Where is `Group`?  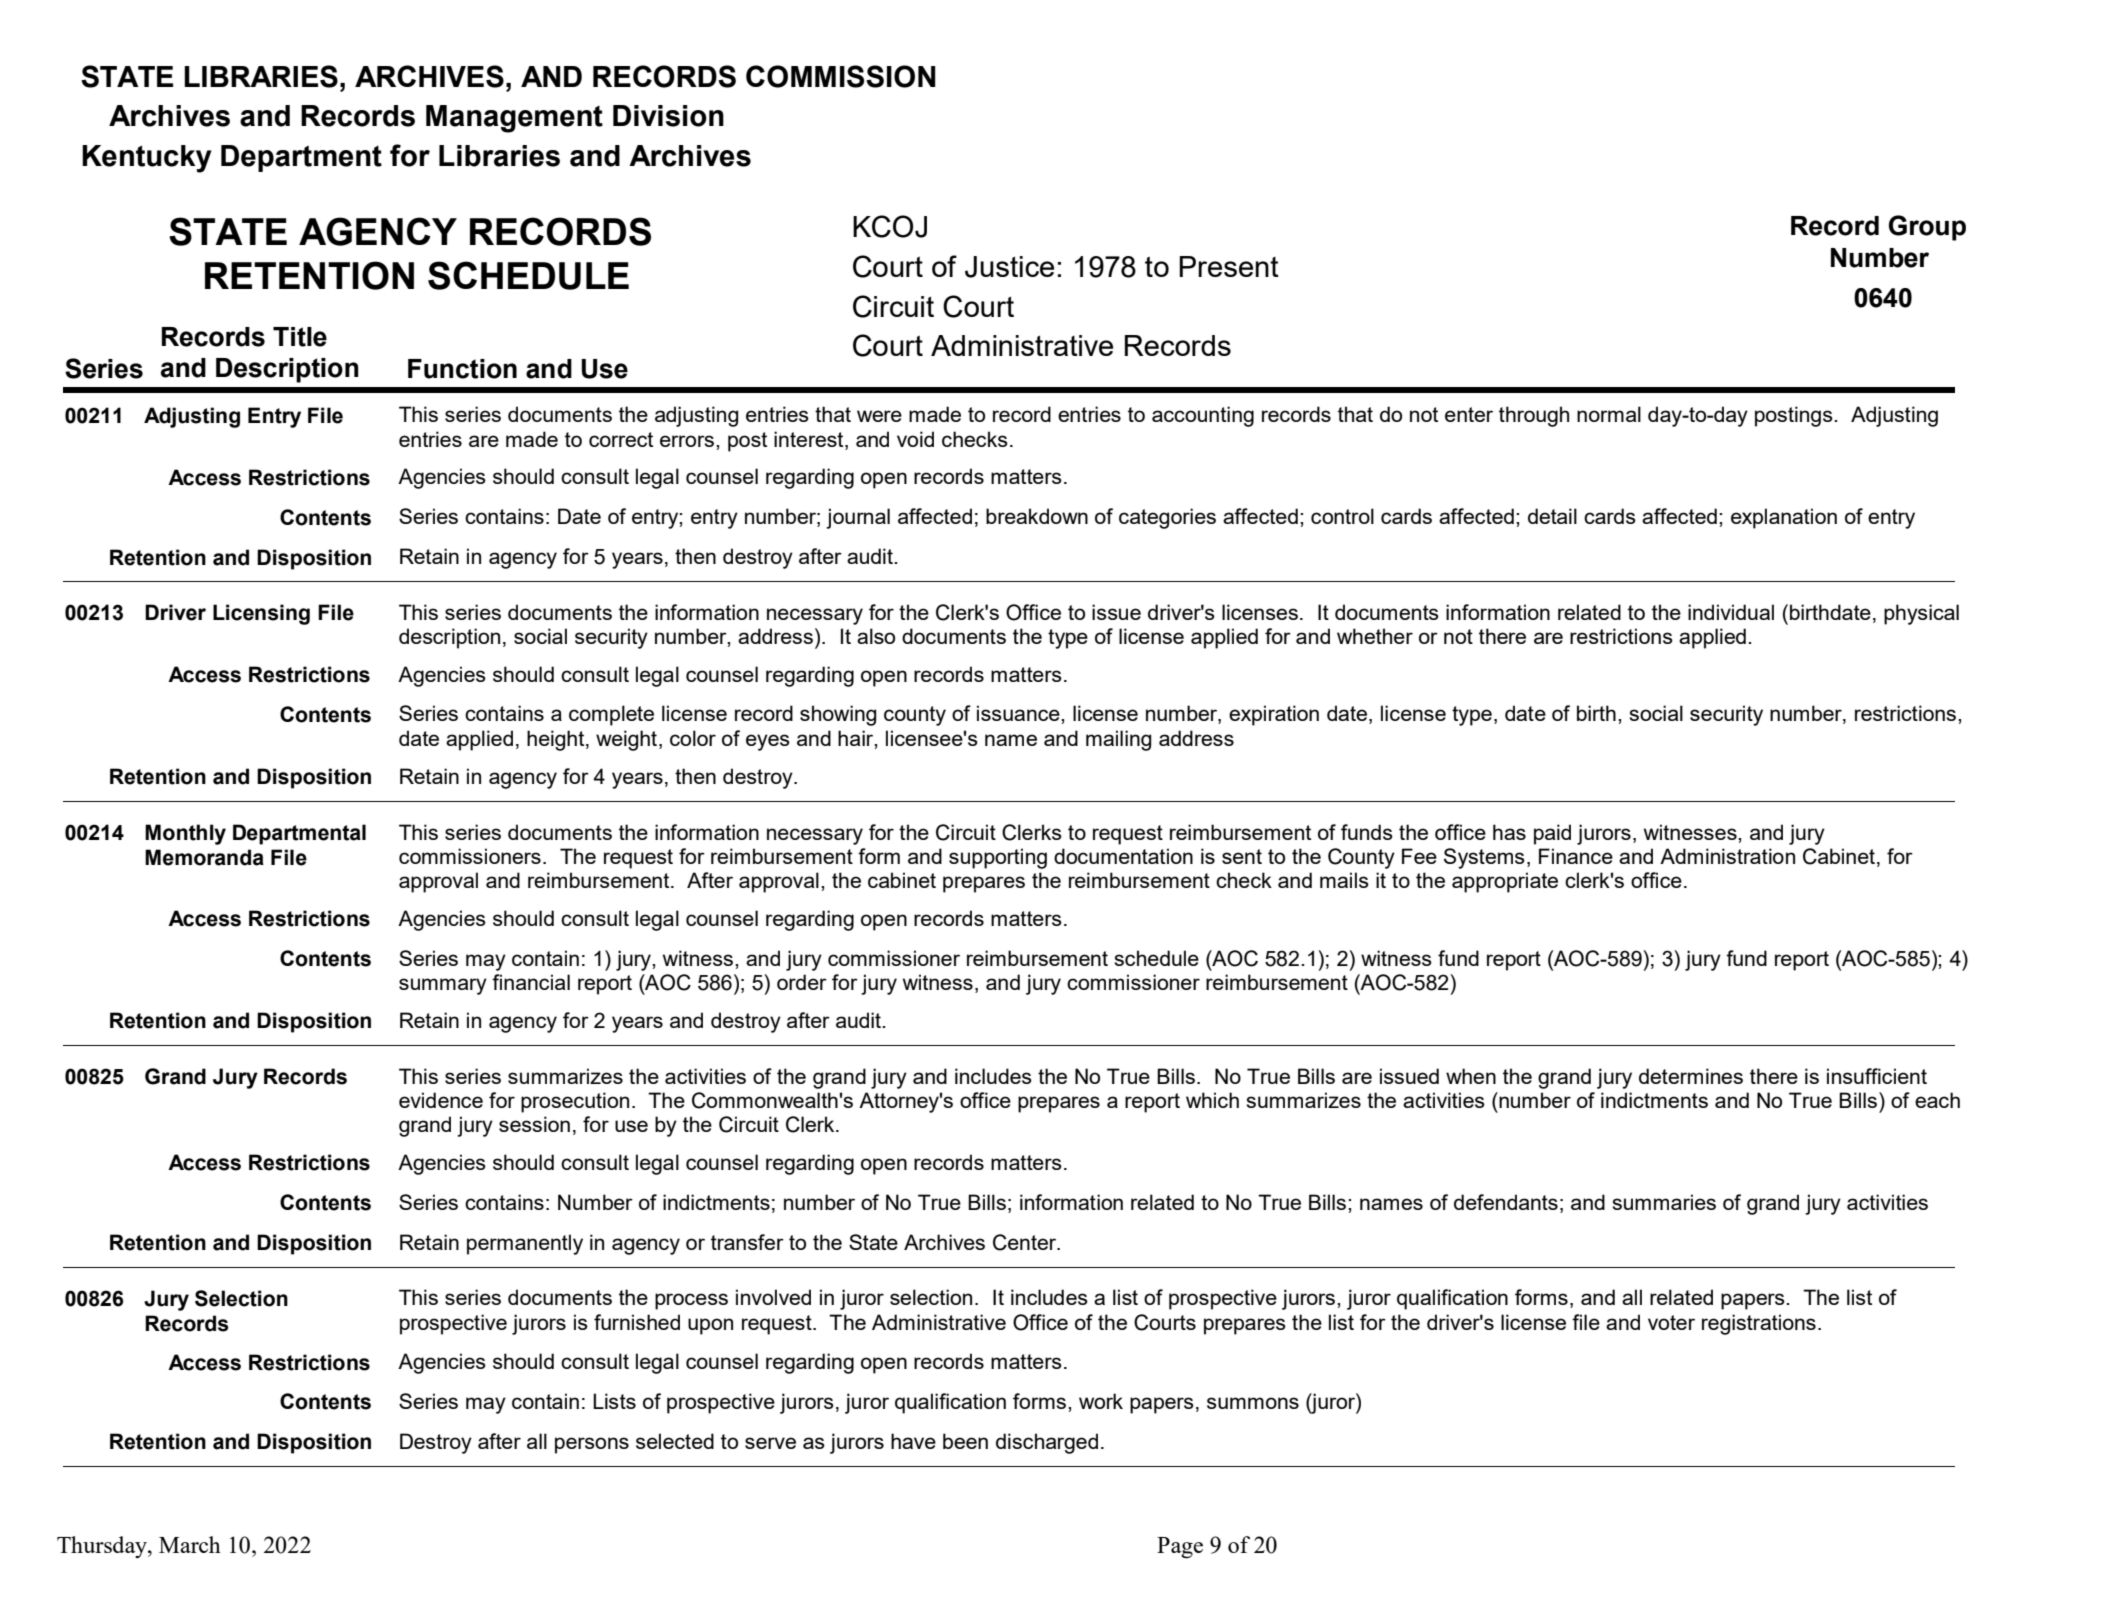 Group is located at coordinates (1927, 228).
